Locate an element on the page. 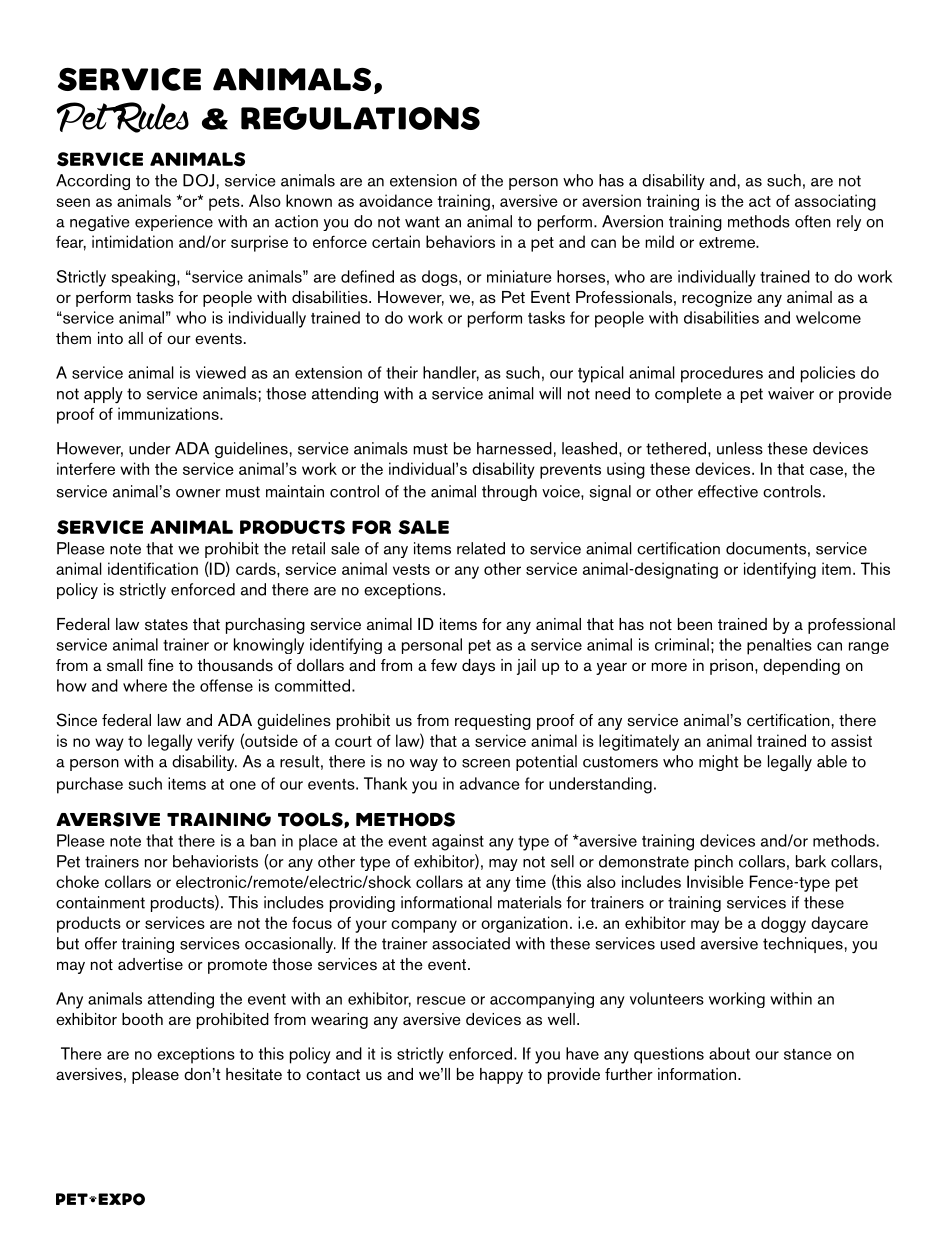  documents is located at coordinates (766, 548).
